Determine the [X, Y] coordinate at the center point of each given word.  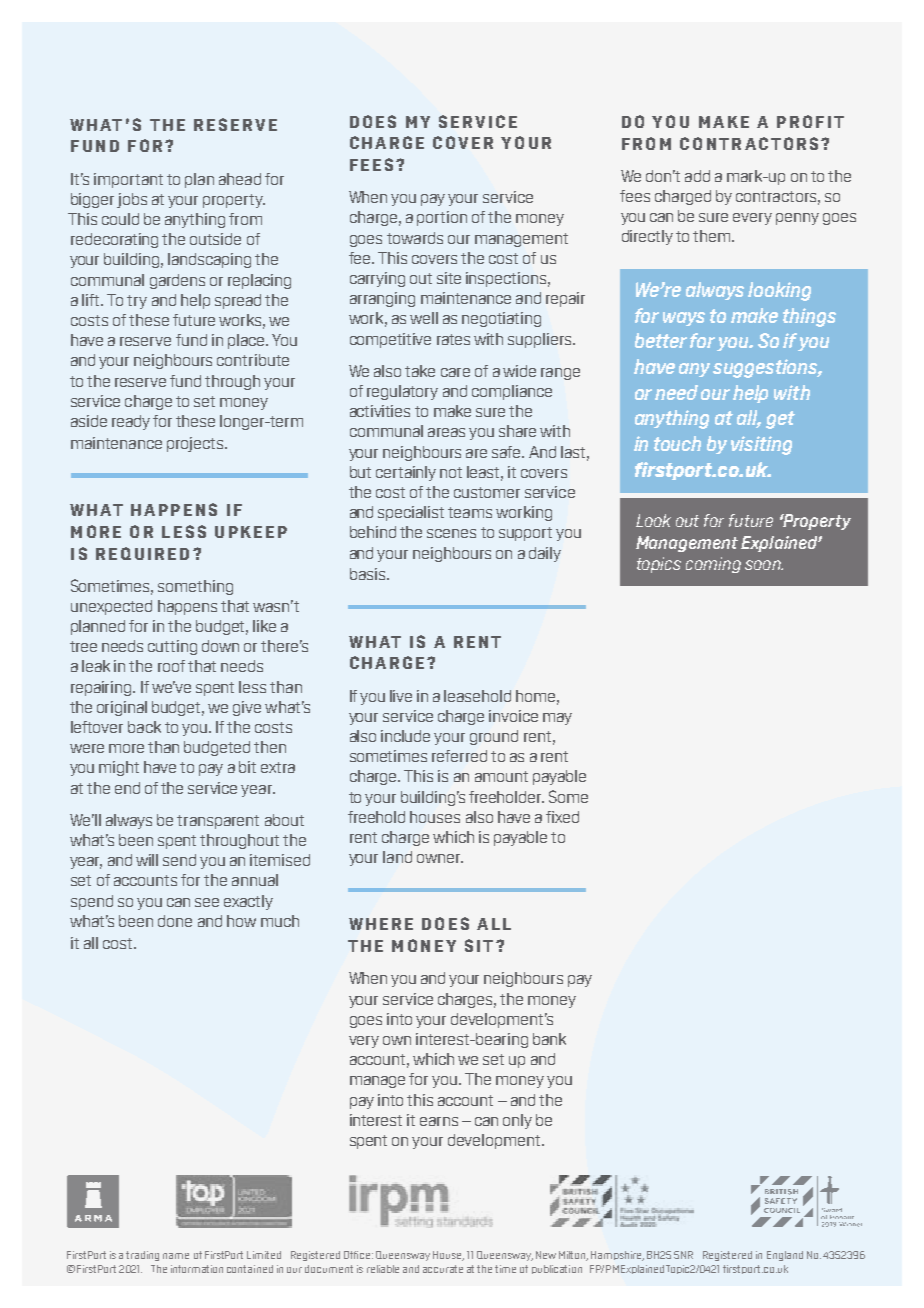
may [557, 719]
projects [195, 444]
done [175, 921]
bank [549, 1039]
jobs [132, 200]
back [144, 727]
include [405, 736]
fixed [562, 817]
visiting [761, 445]
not [451, 472]
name [176, 1256]
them [713, 236]
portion [442, 218]
